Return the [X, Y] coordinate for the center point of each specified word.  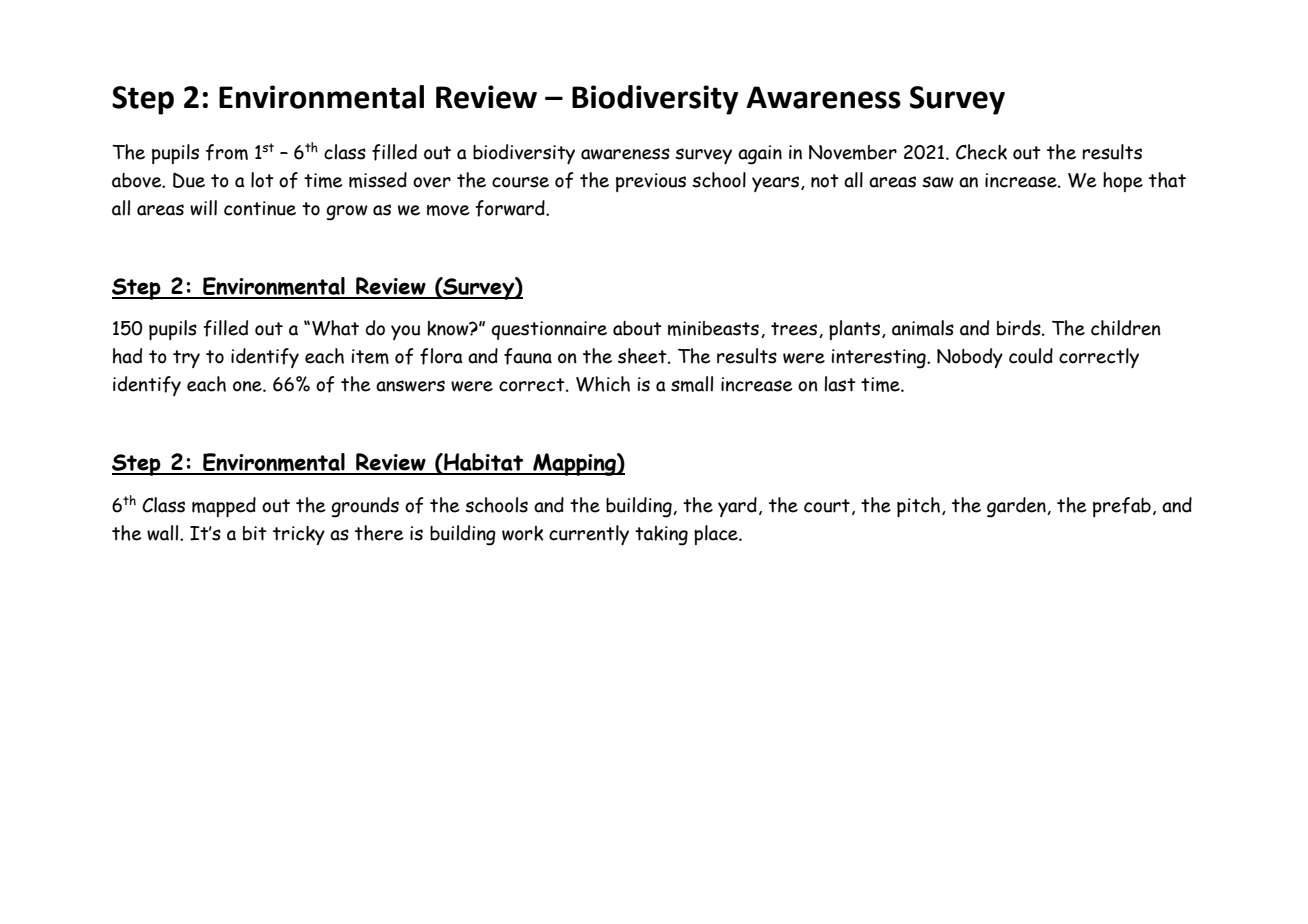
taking [661, 536]
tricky [299, 535]
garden [1017, 507]
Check [981, 152]
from [227, 152]
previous [651, 182]
